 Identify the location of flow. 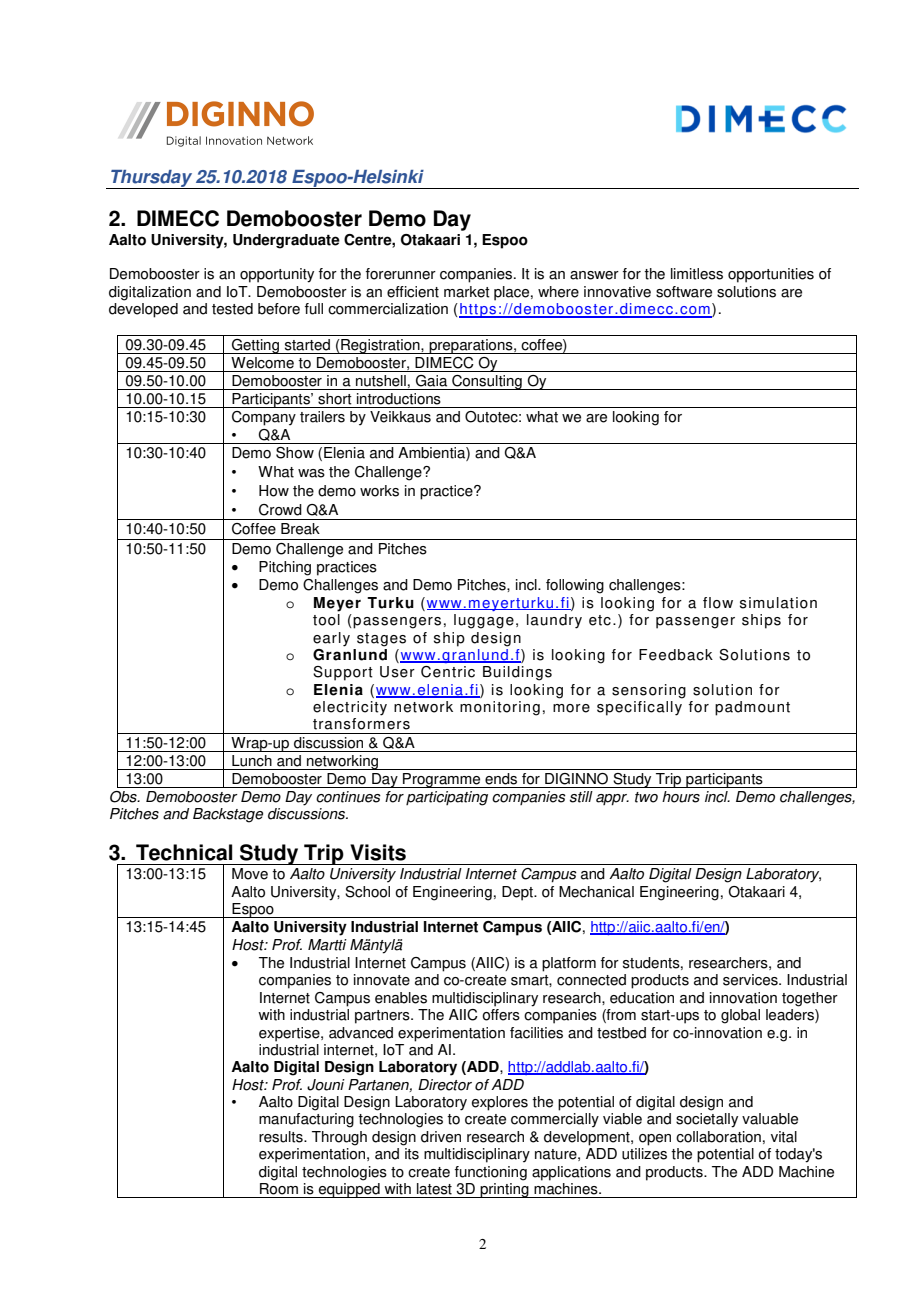
(718, 603).
